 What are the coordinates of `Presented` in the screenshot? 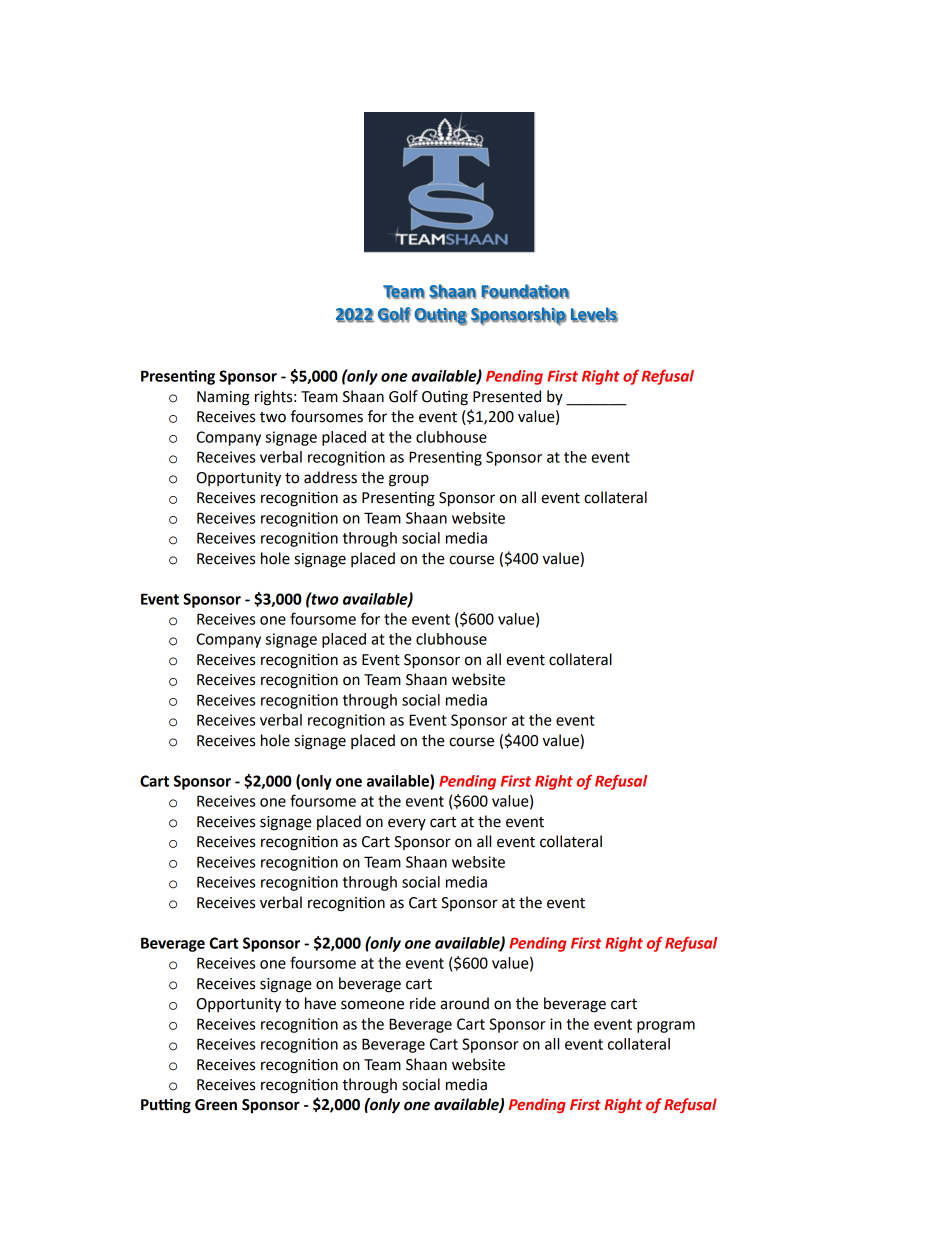 It's located at (507, 396).
